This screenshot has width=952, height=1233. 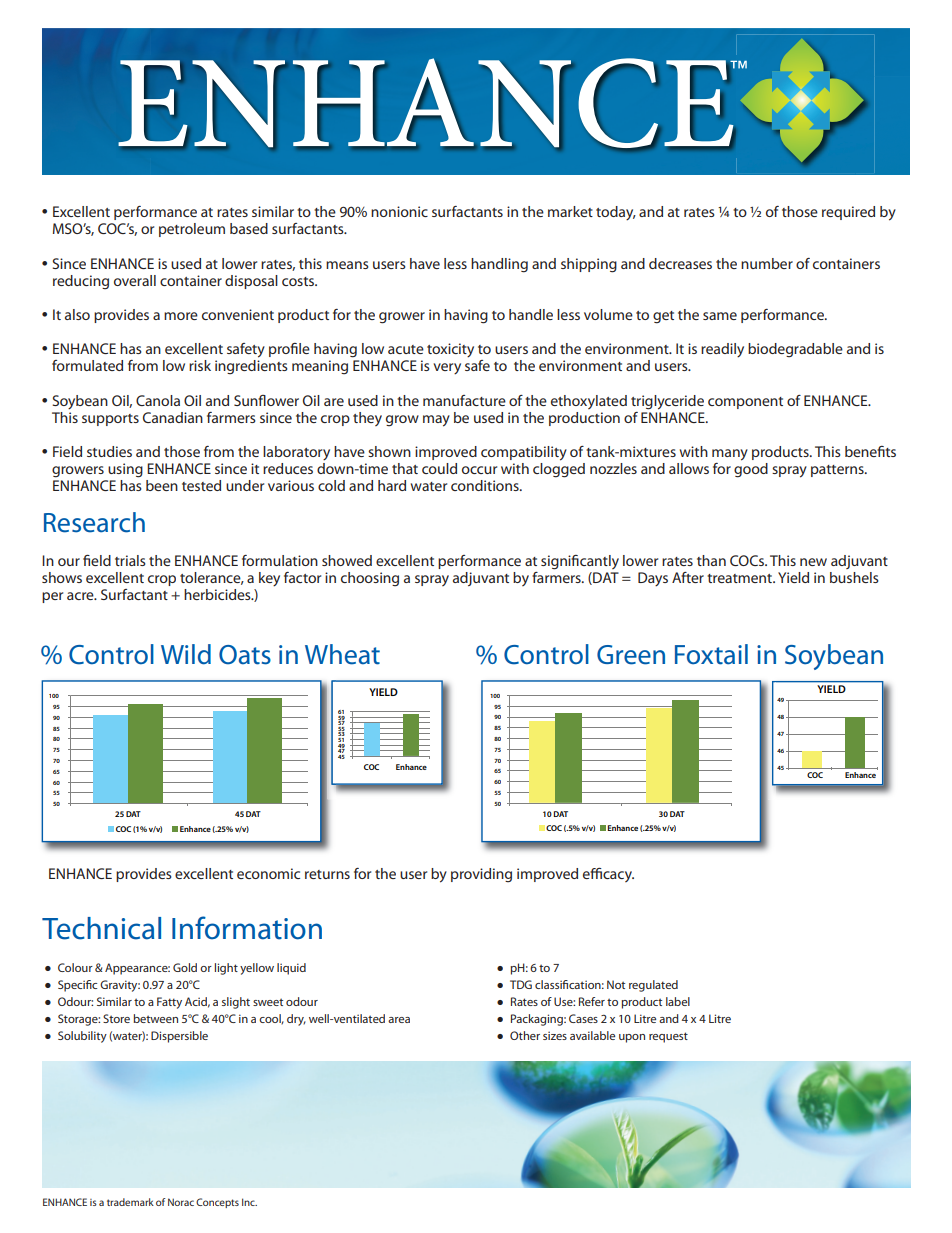 What do you see at coordinates (767, 263) in the screenshot?
I see `number` at bounding box center [767, 263].
